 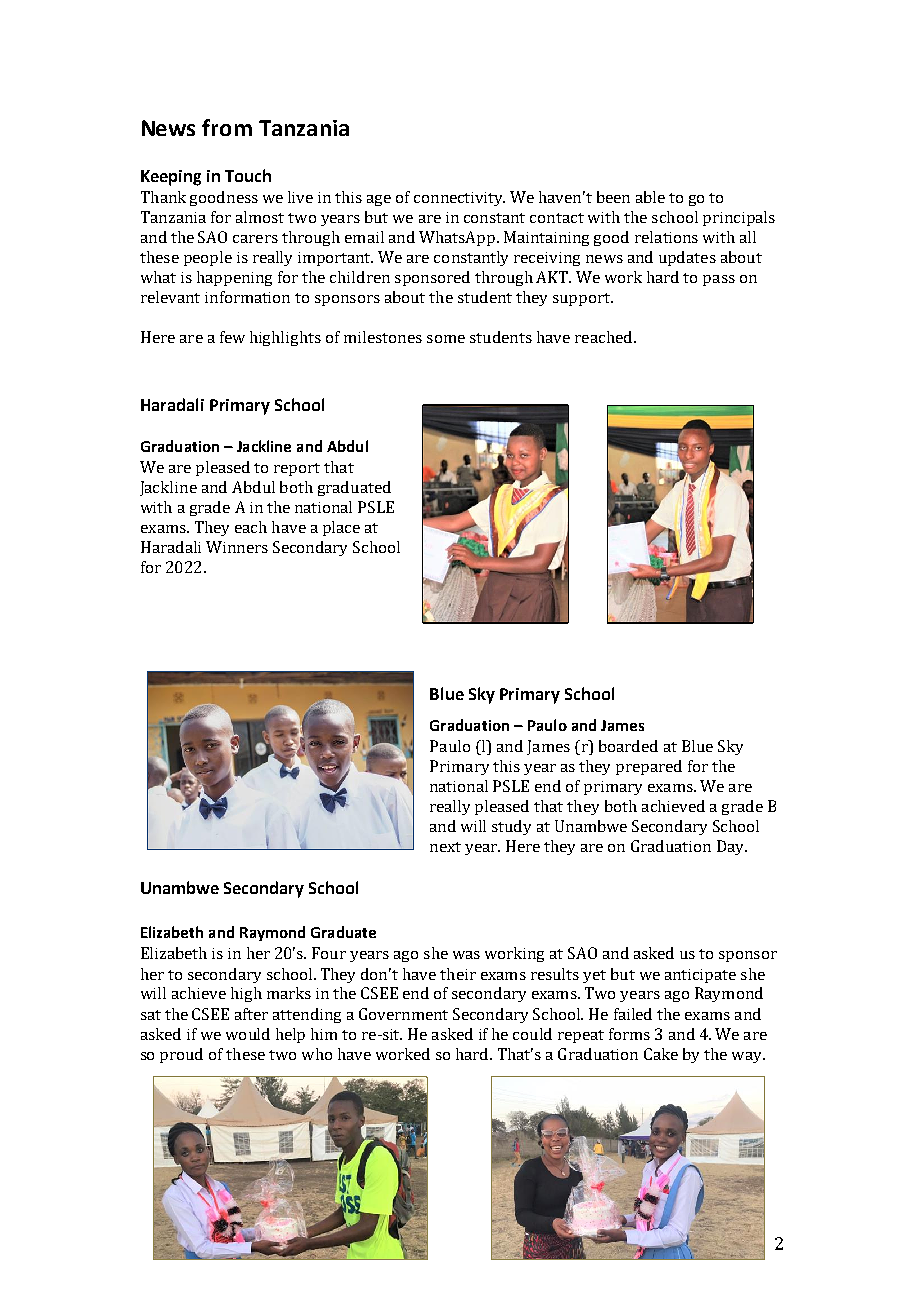 What do you see at coordinates (248, 1034) in the screenshot?
I see `would` at bounding box center [248, 1034].
